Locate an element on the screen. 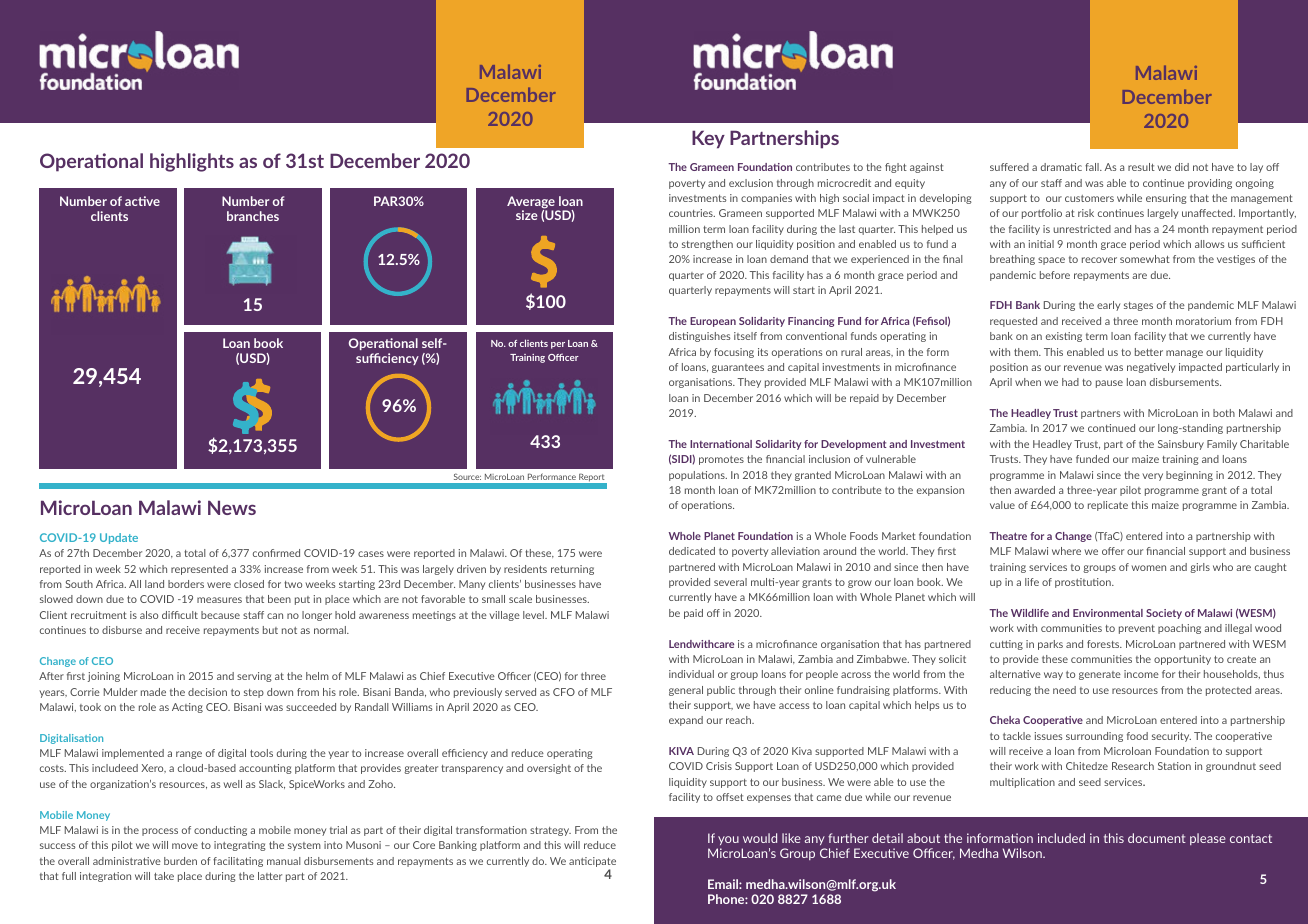 Image resolution: width=1308 pixels, height=924 pixels. income is located at coordinates (1141, 674).
